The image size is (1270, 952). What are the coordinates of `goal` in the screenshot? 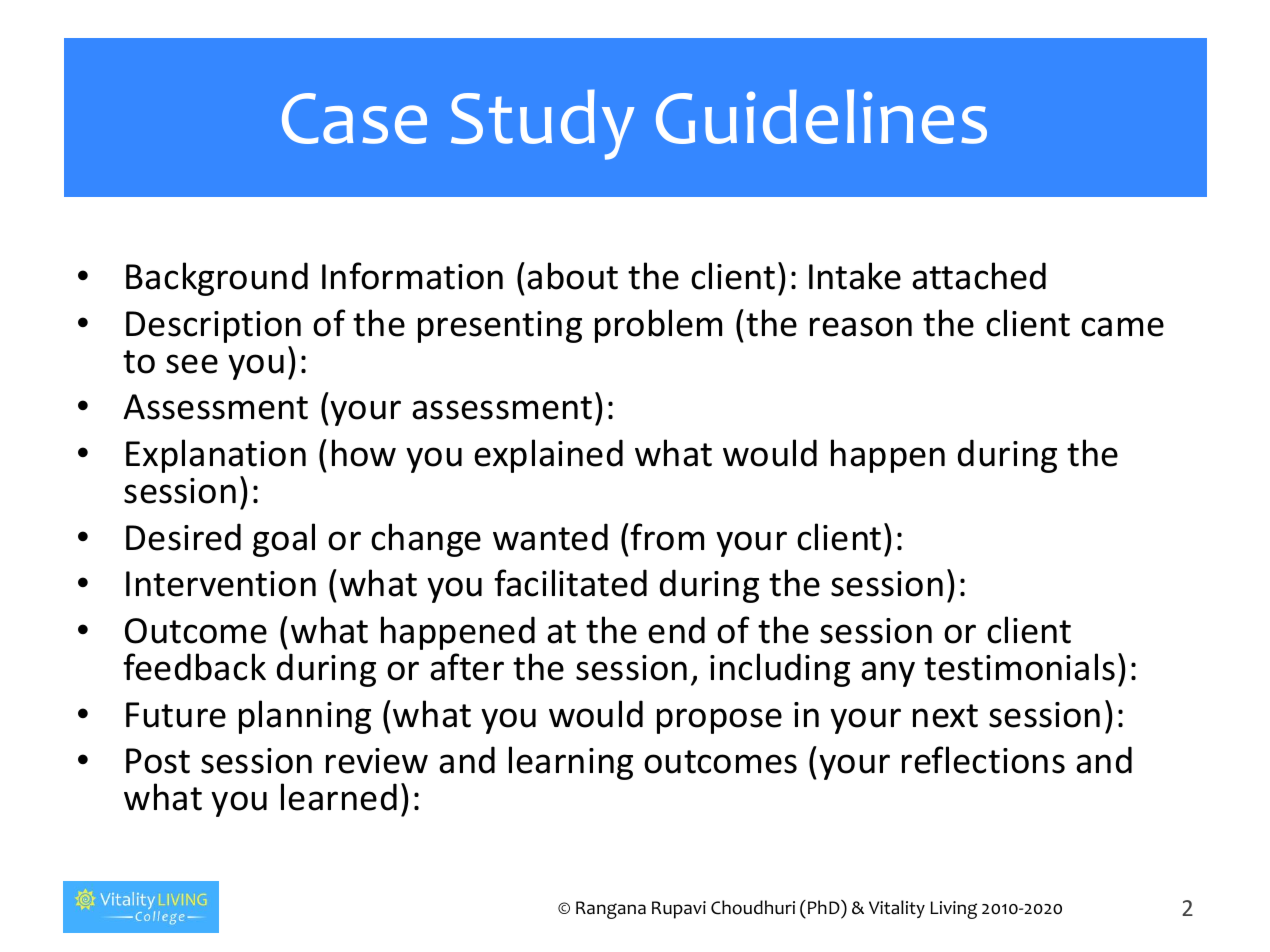 It's located at (284, 540).
